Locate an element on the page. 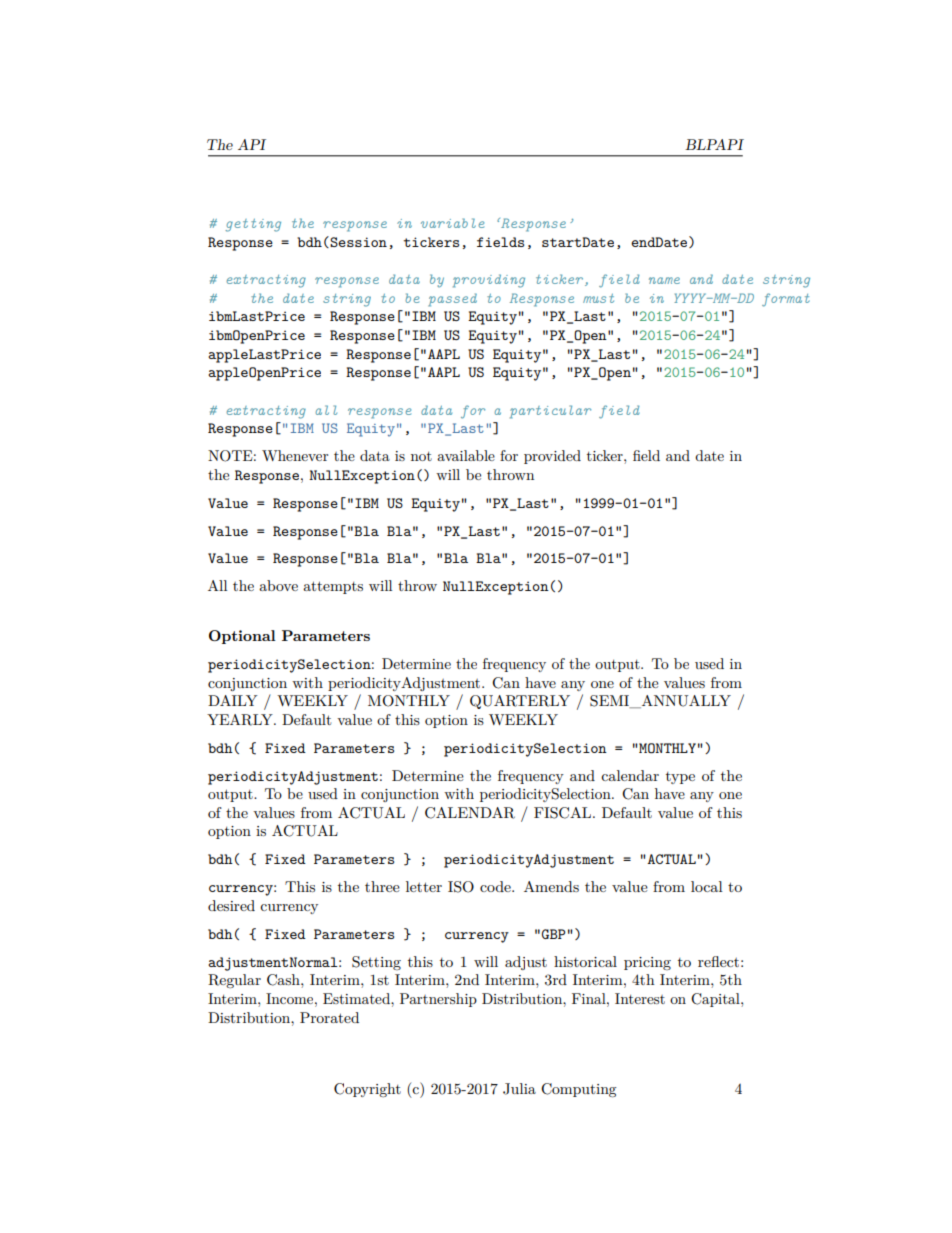  desired is located at coordinates (231, 905).
